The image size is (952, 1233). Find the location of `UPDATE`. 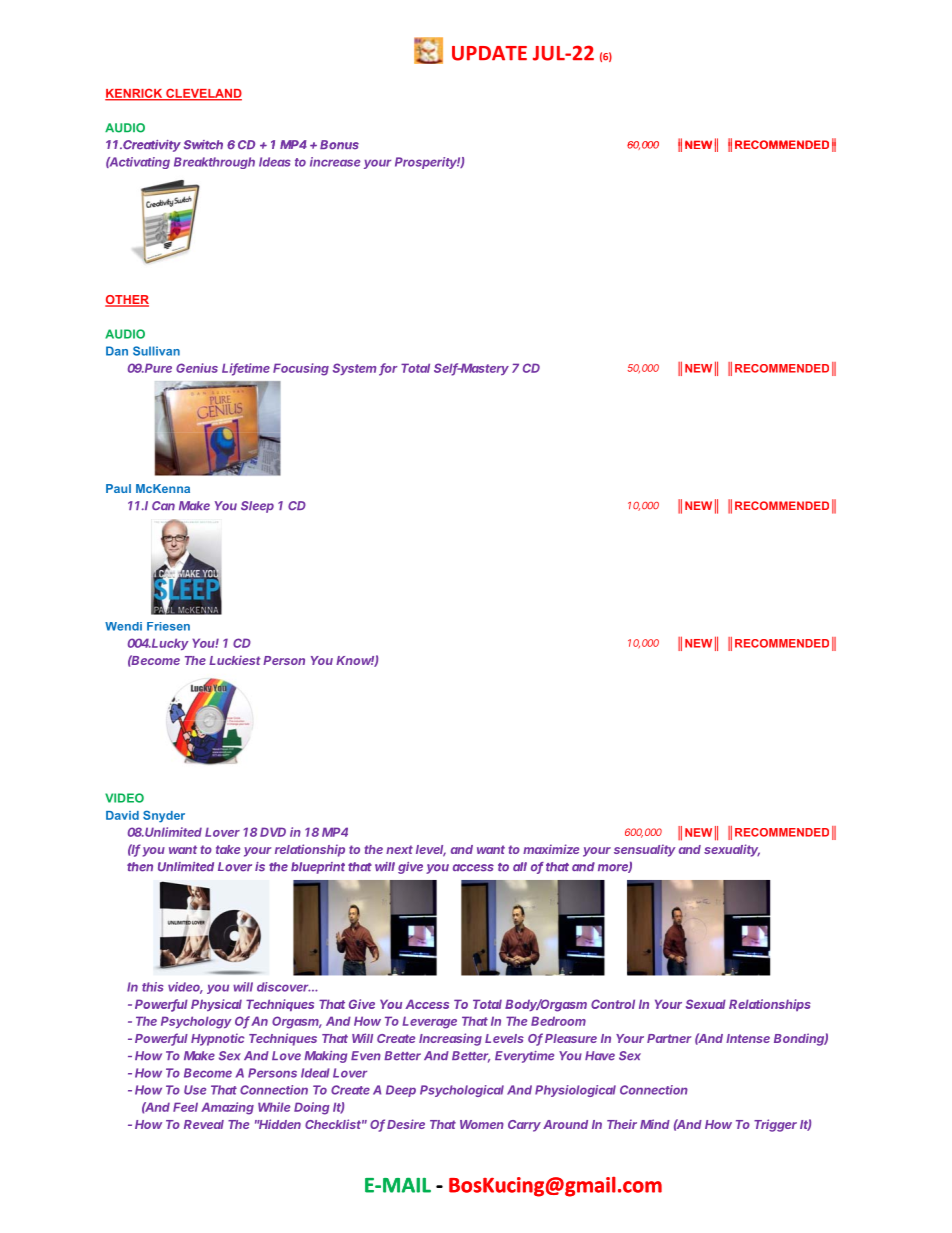

UPDATE is located at coordinates (489, 53).
